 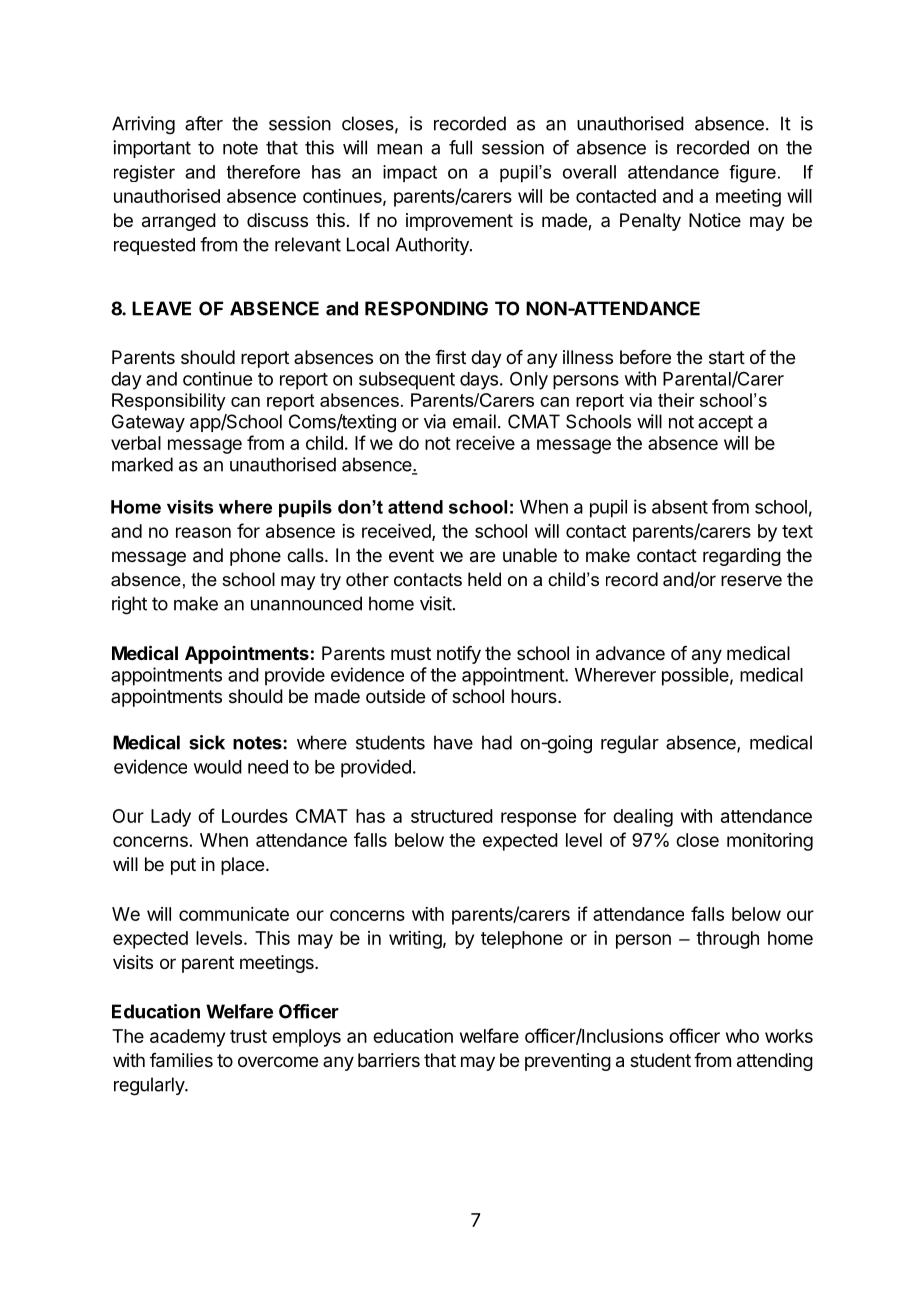 I want to click on barriers, so click(x=389, y=1060).
